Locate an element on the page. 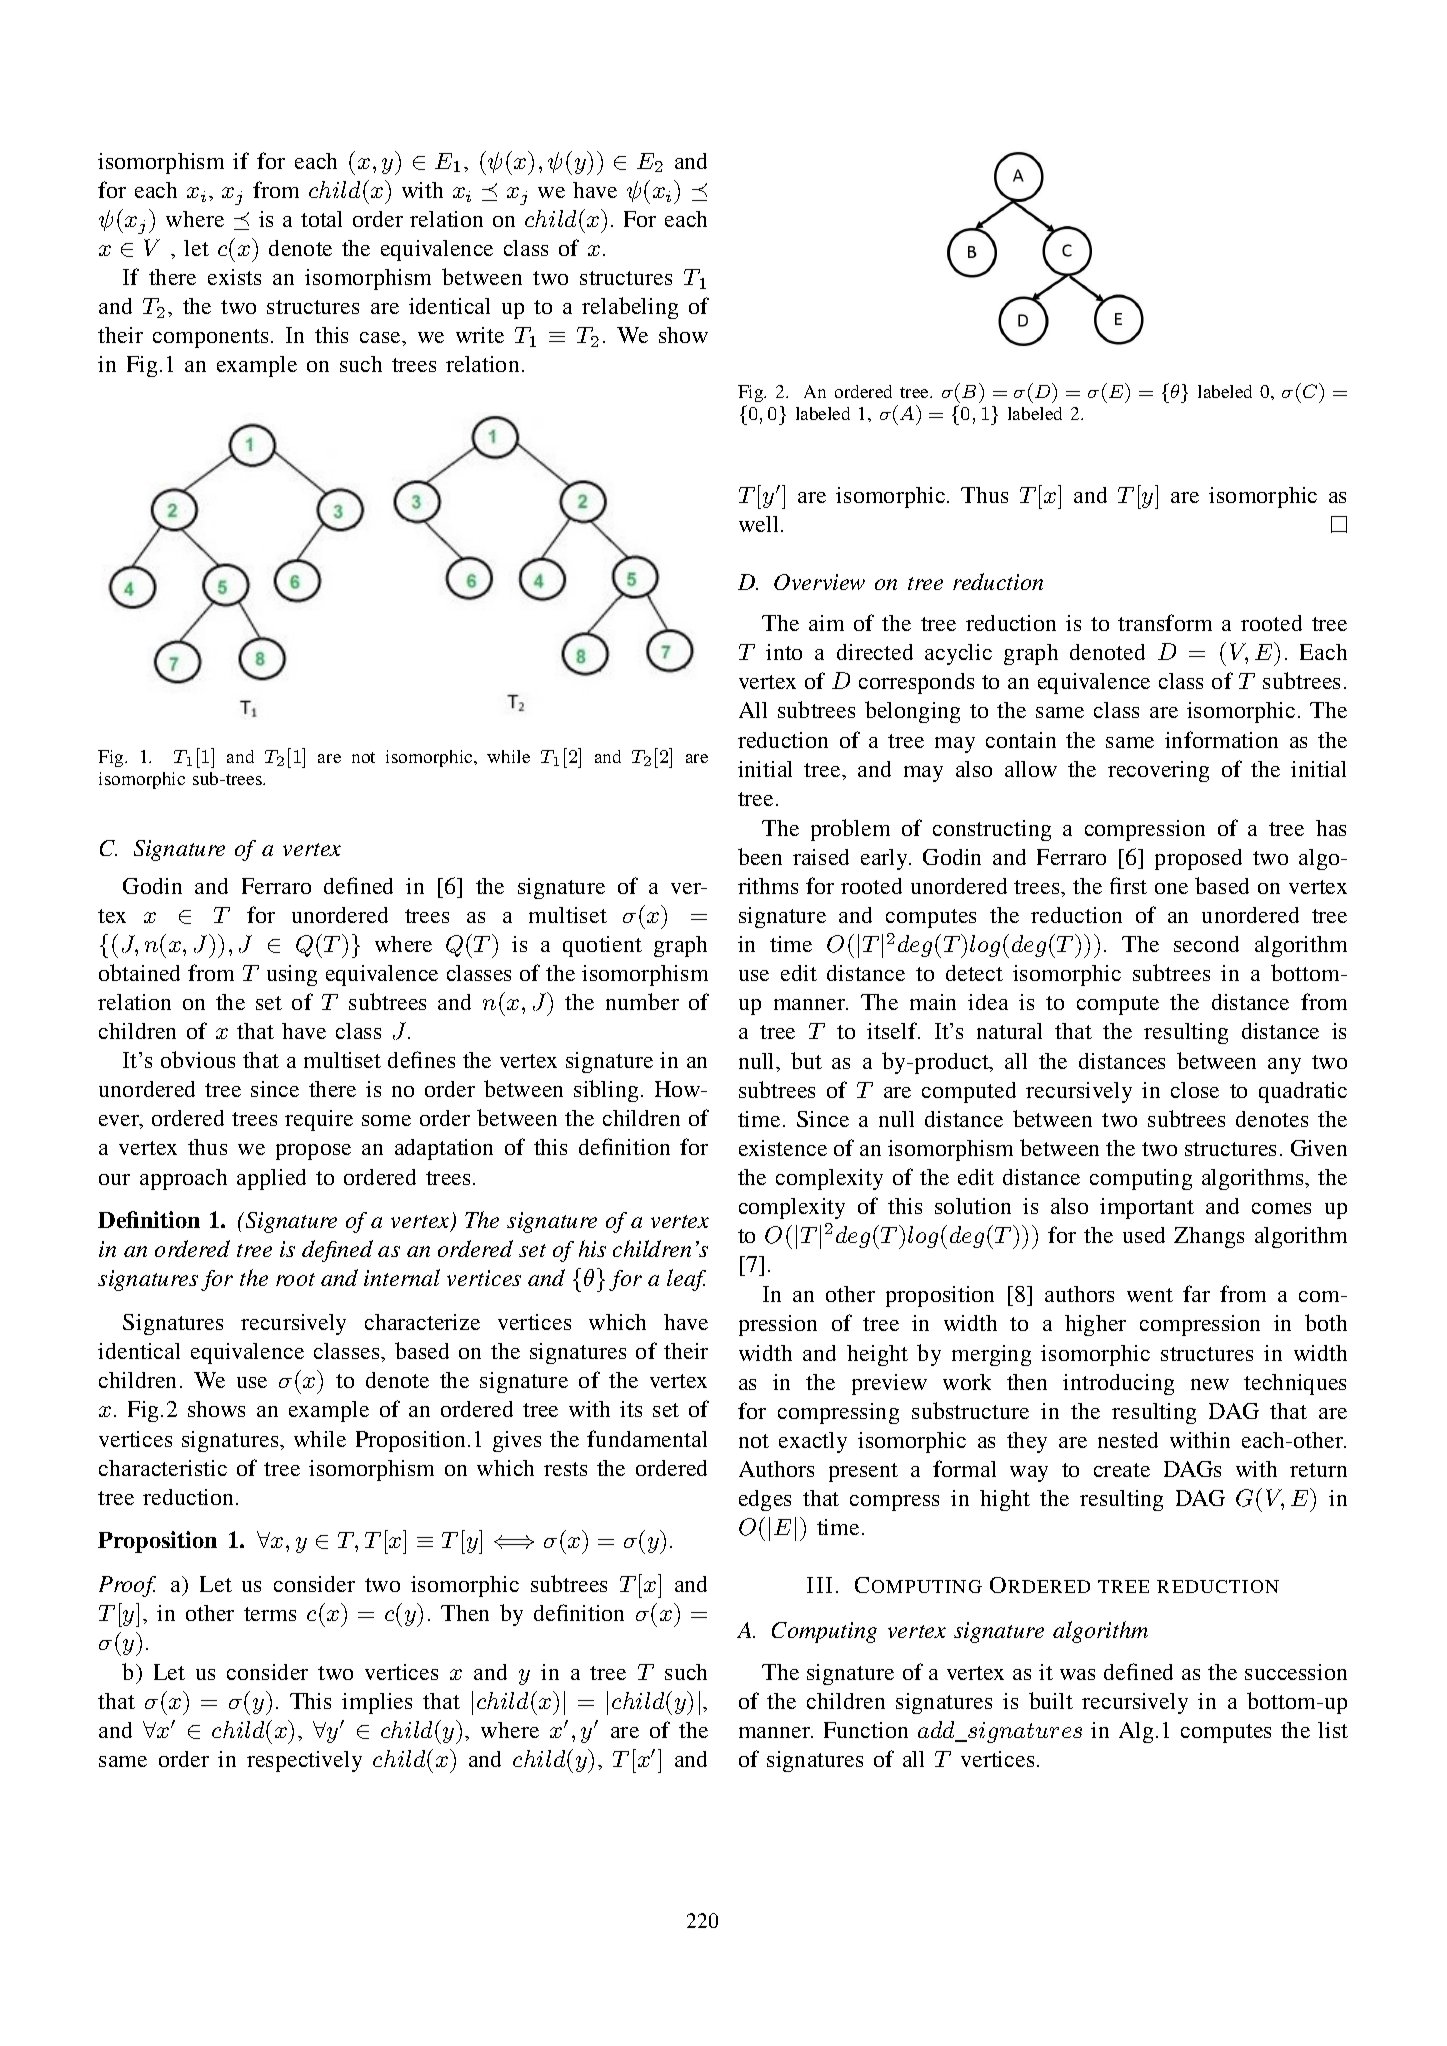 This document has width=1447, height=2046. respectively is located at coordinates (304, 1761).
